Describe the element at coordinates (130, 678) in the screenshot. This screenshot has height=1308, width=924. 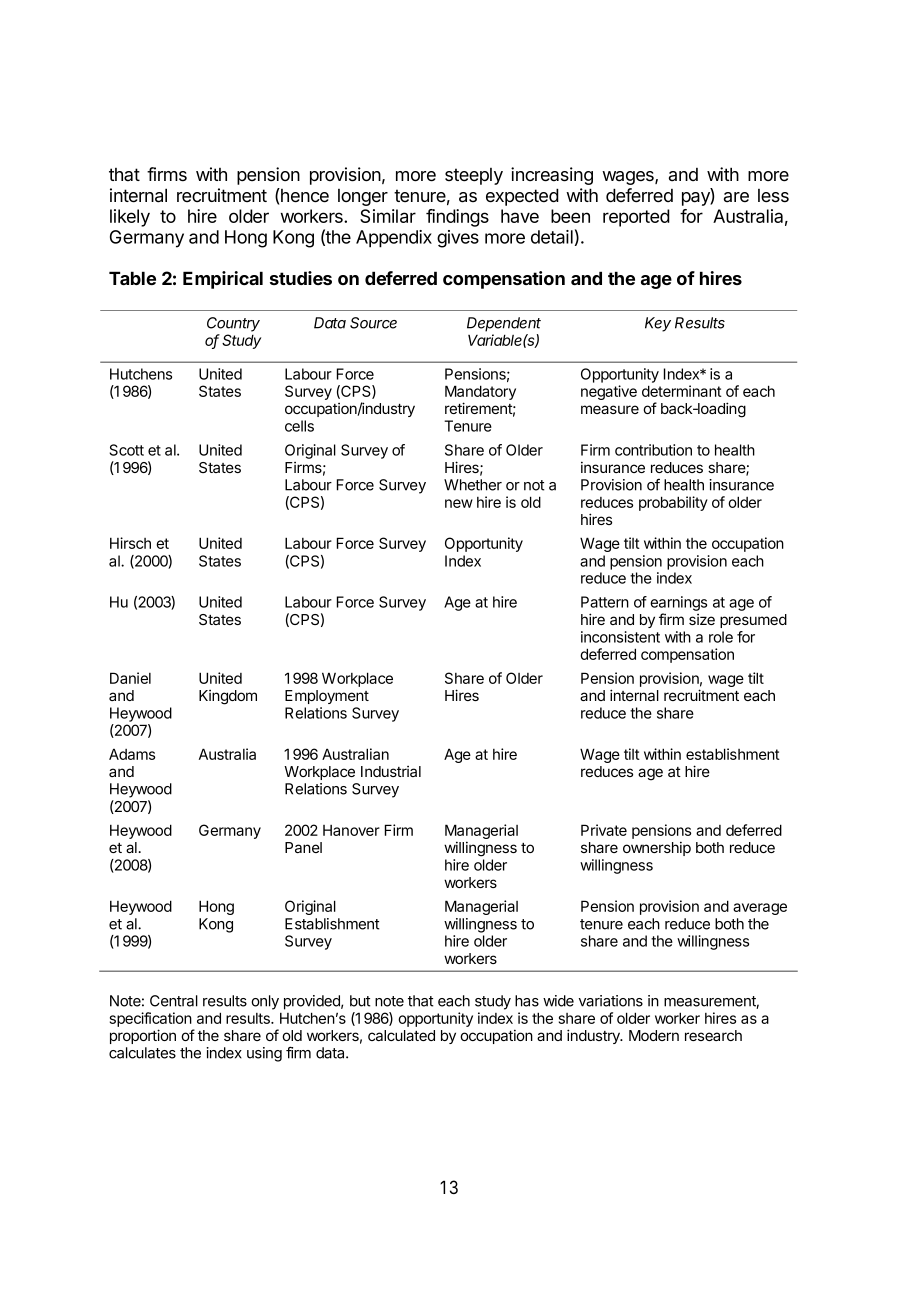
I see `Daniel` at that location.
